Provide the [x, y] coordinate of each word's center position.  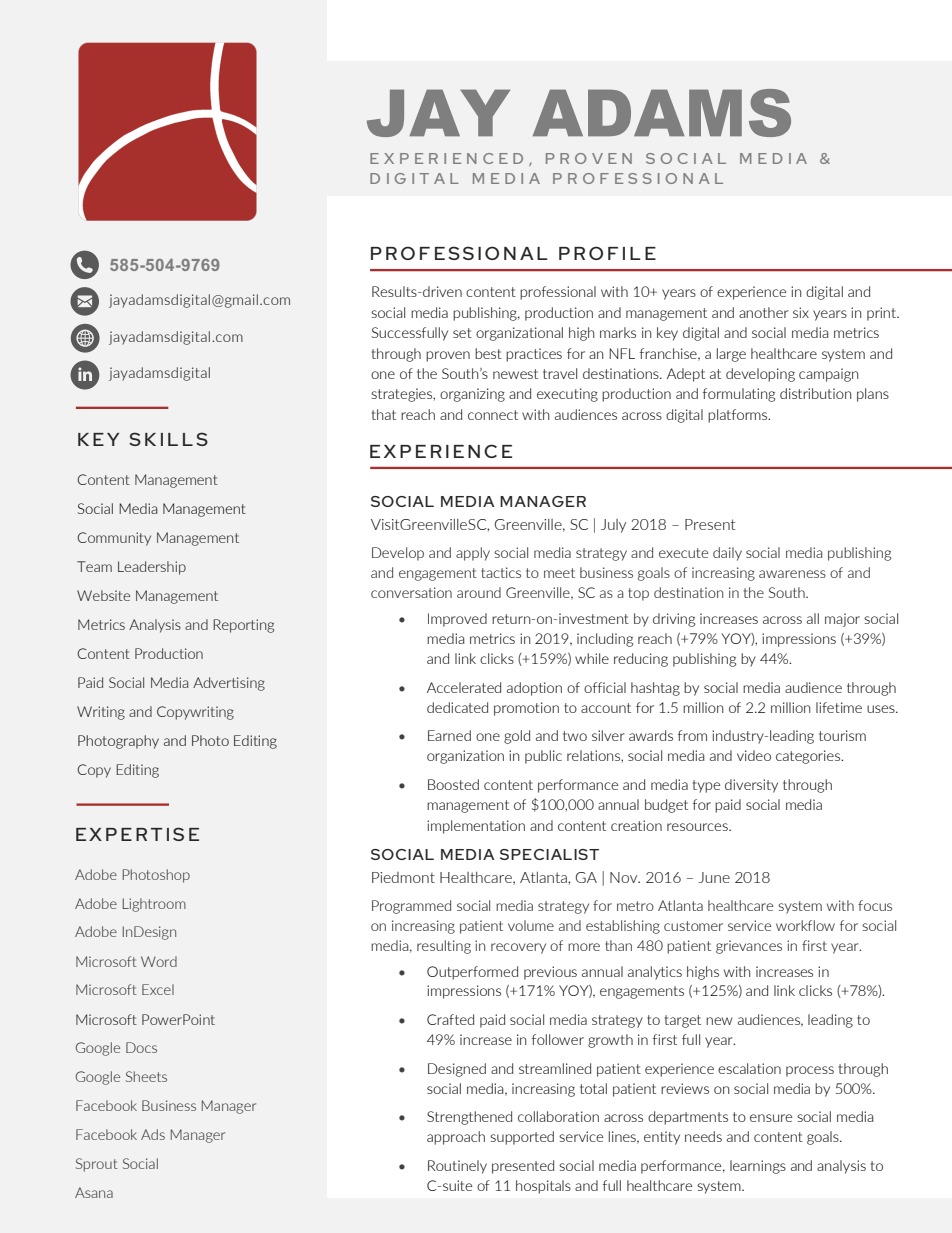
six [801, 312]
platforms [739, 416]
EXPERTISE [137, 834]
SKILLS [168, 439]
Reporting [243, 626]
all [813, 618]
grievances [749, 947]
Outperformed [472, 973]
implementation [476, 827]
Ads [153, 1134]
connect [493, 415]
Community [114, 539]
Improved [457, 620]
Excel [158, 989]
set [462, 333]
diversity [751, 786]
